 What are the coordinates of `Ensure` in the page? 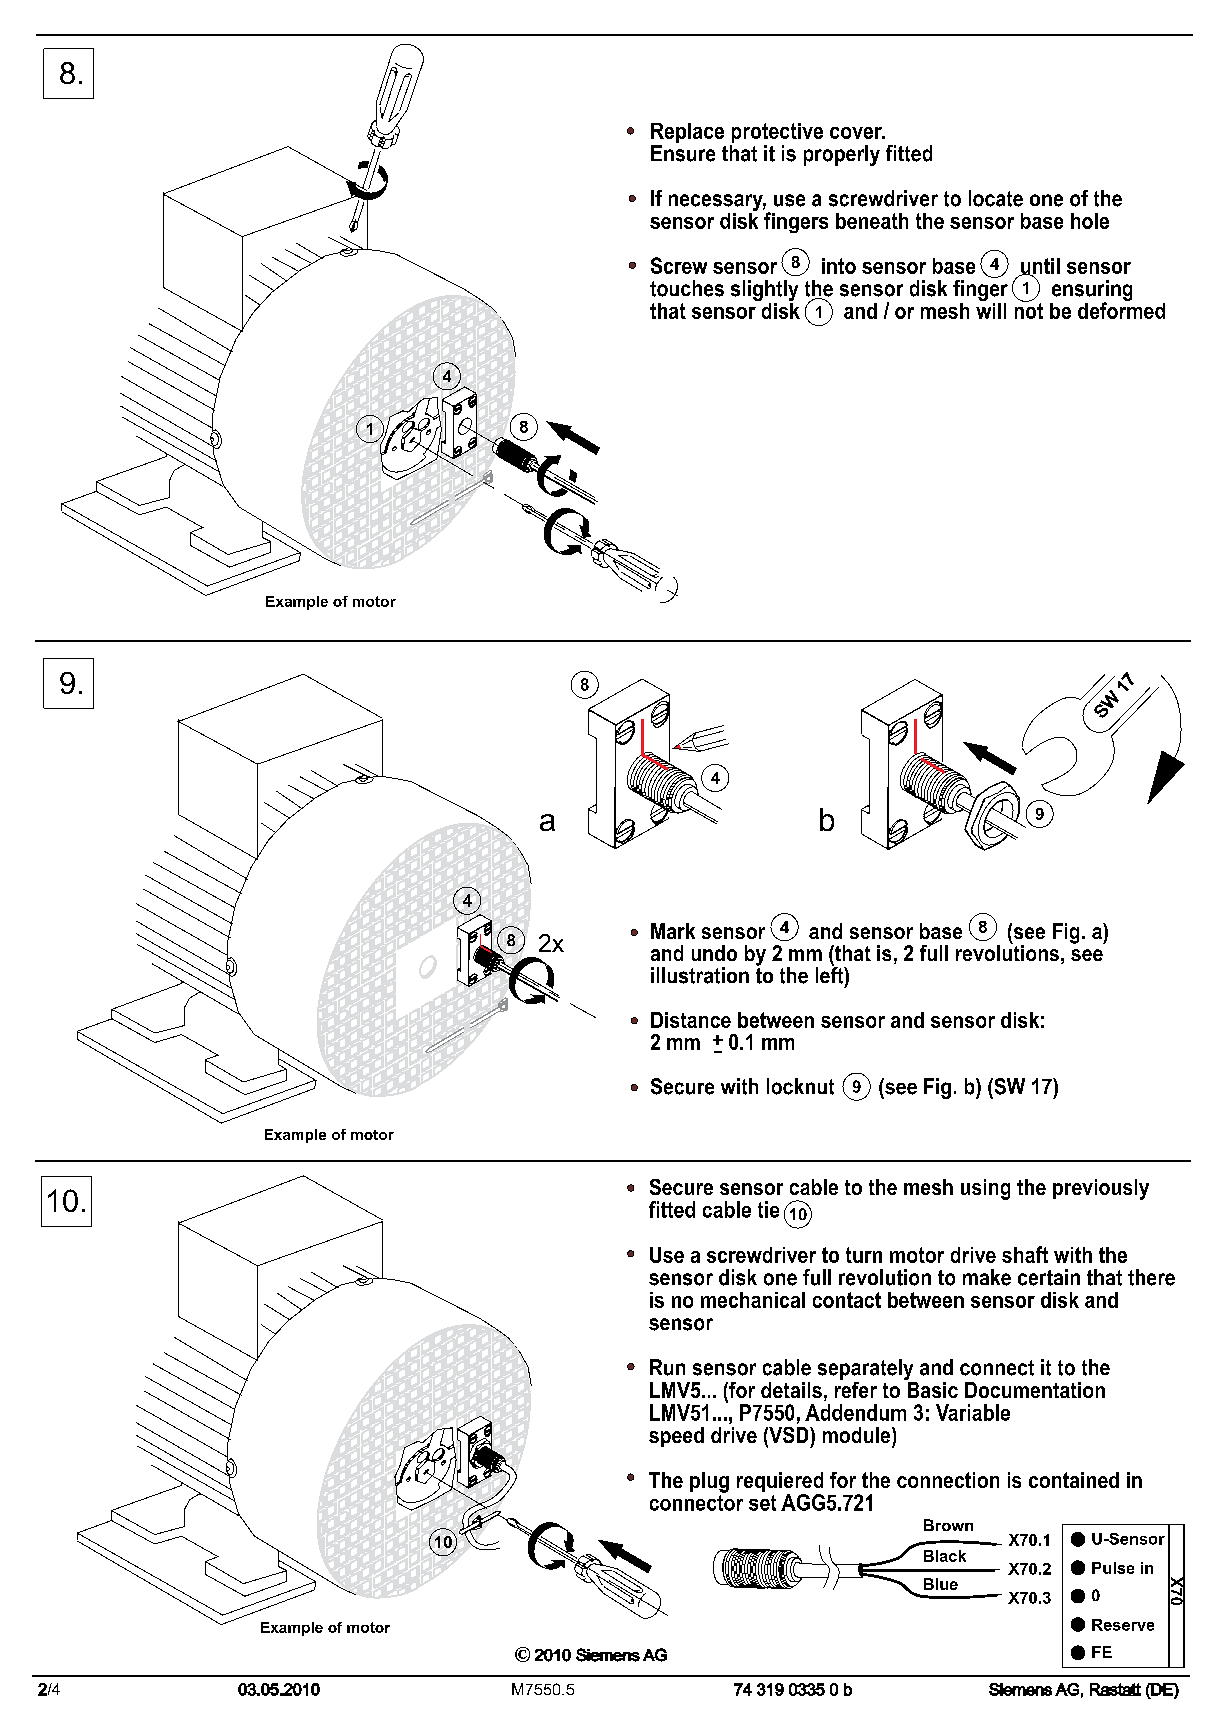 It's located at (683, 153).
